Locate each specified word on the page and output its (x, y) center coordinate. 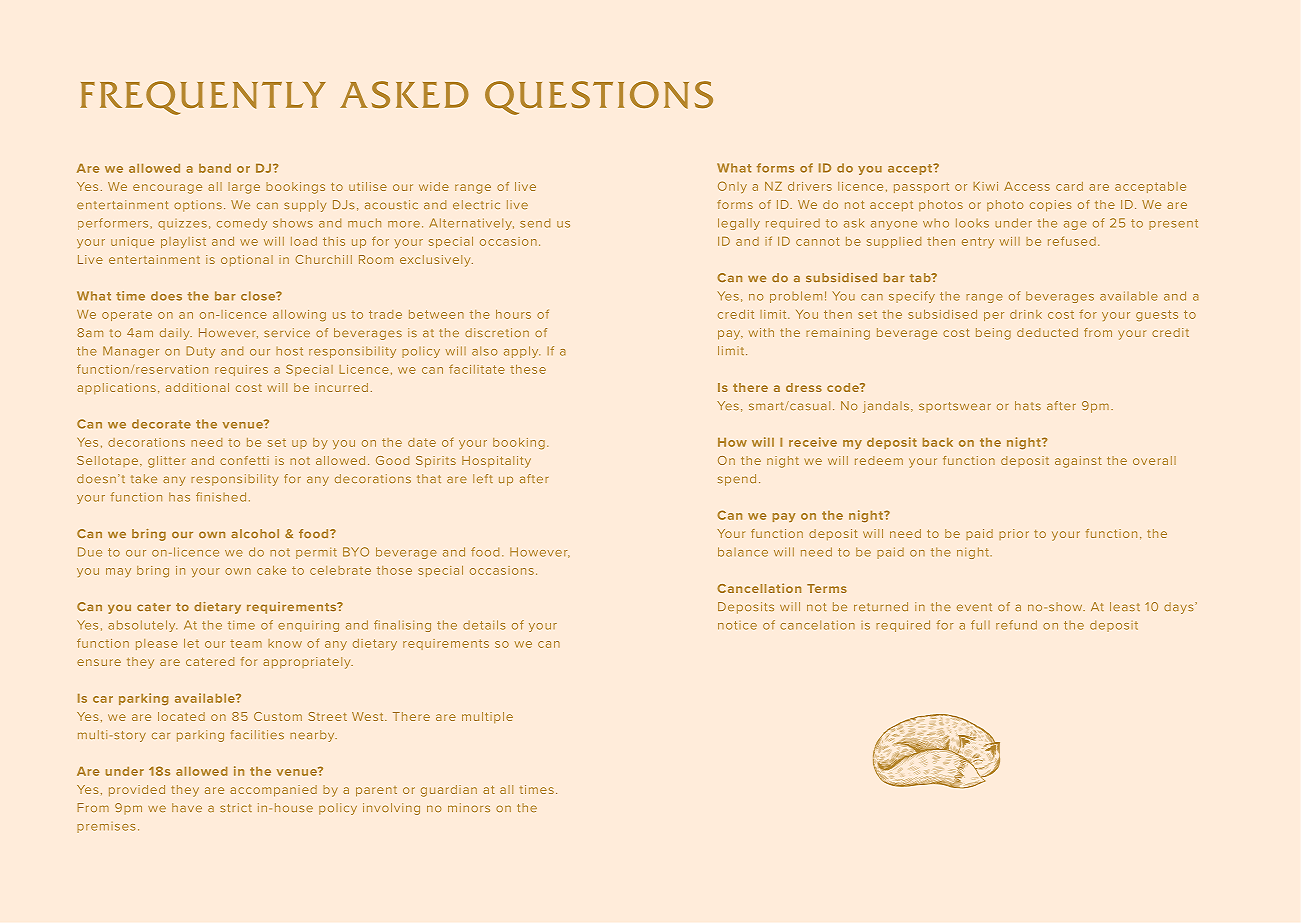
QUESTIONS (599, 98)
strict (236, 807)
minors (469, 807)
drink (1026, 314)
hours (513, 314)
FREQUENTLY (203, 98)
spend (737, 480)
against (1078, 462)
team (246, 644)
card (1069, 186)
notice (737, 625)
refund (1016, 625)
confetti (244, 460)
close (259, 296)
